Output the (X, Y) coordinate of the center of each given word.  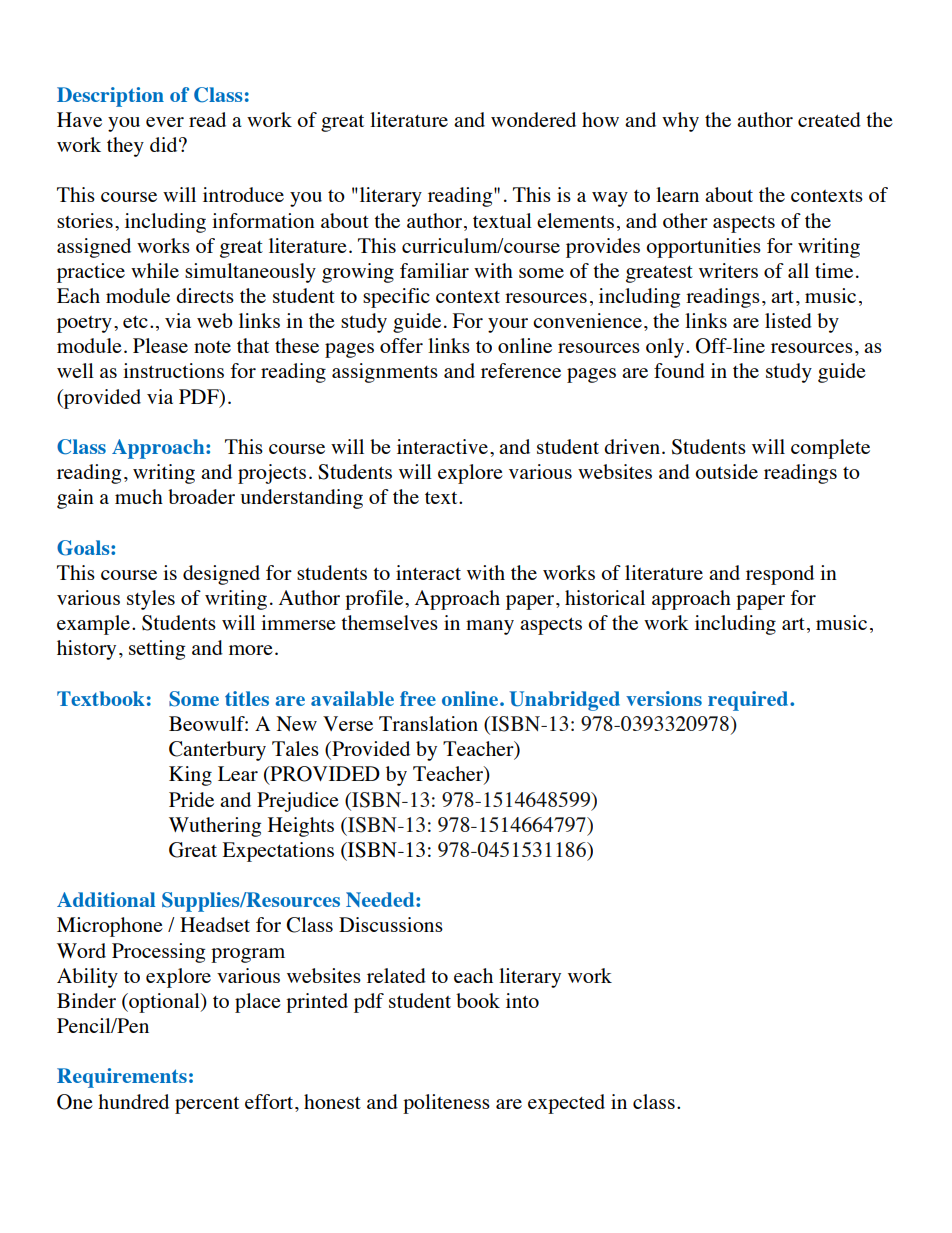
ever (165, 122)
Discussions (391, 924)
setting (157, 650)
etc (135, 322)
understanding (301, 499)
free (418, 698)
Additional (106, 899)
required (749, 701)
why (680, 122)
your (508, 325)
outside (726, 471)
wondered (533, 119)
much (139, 496)
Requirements (122, 1078)
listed (788, 320)
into (522, 1000)
